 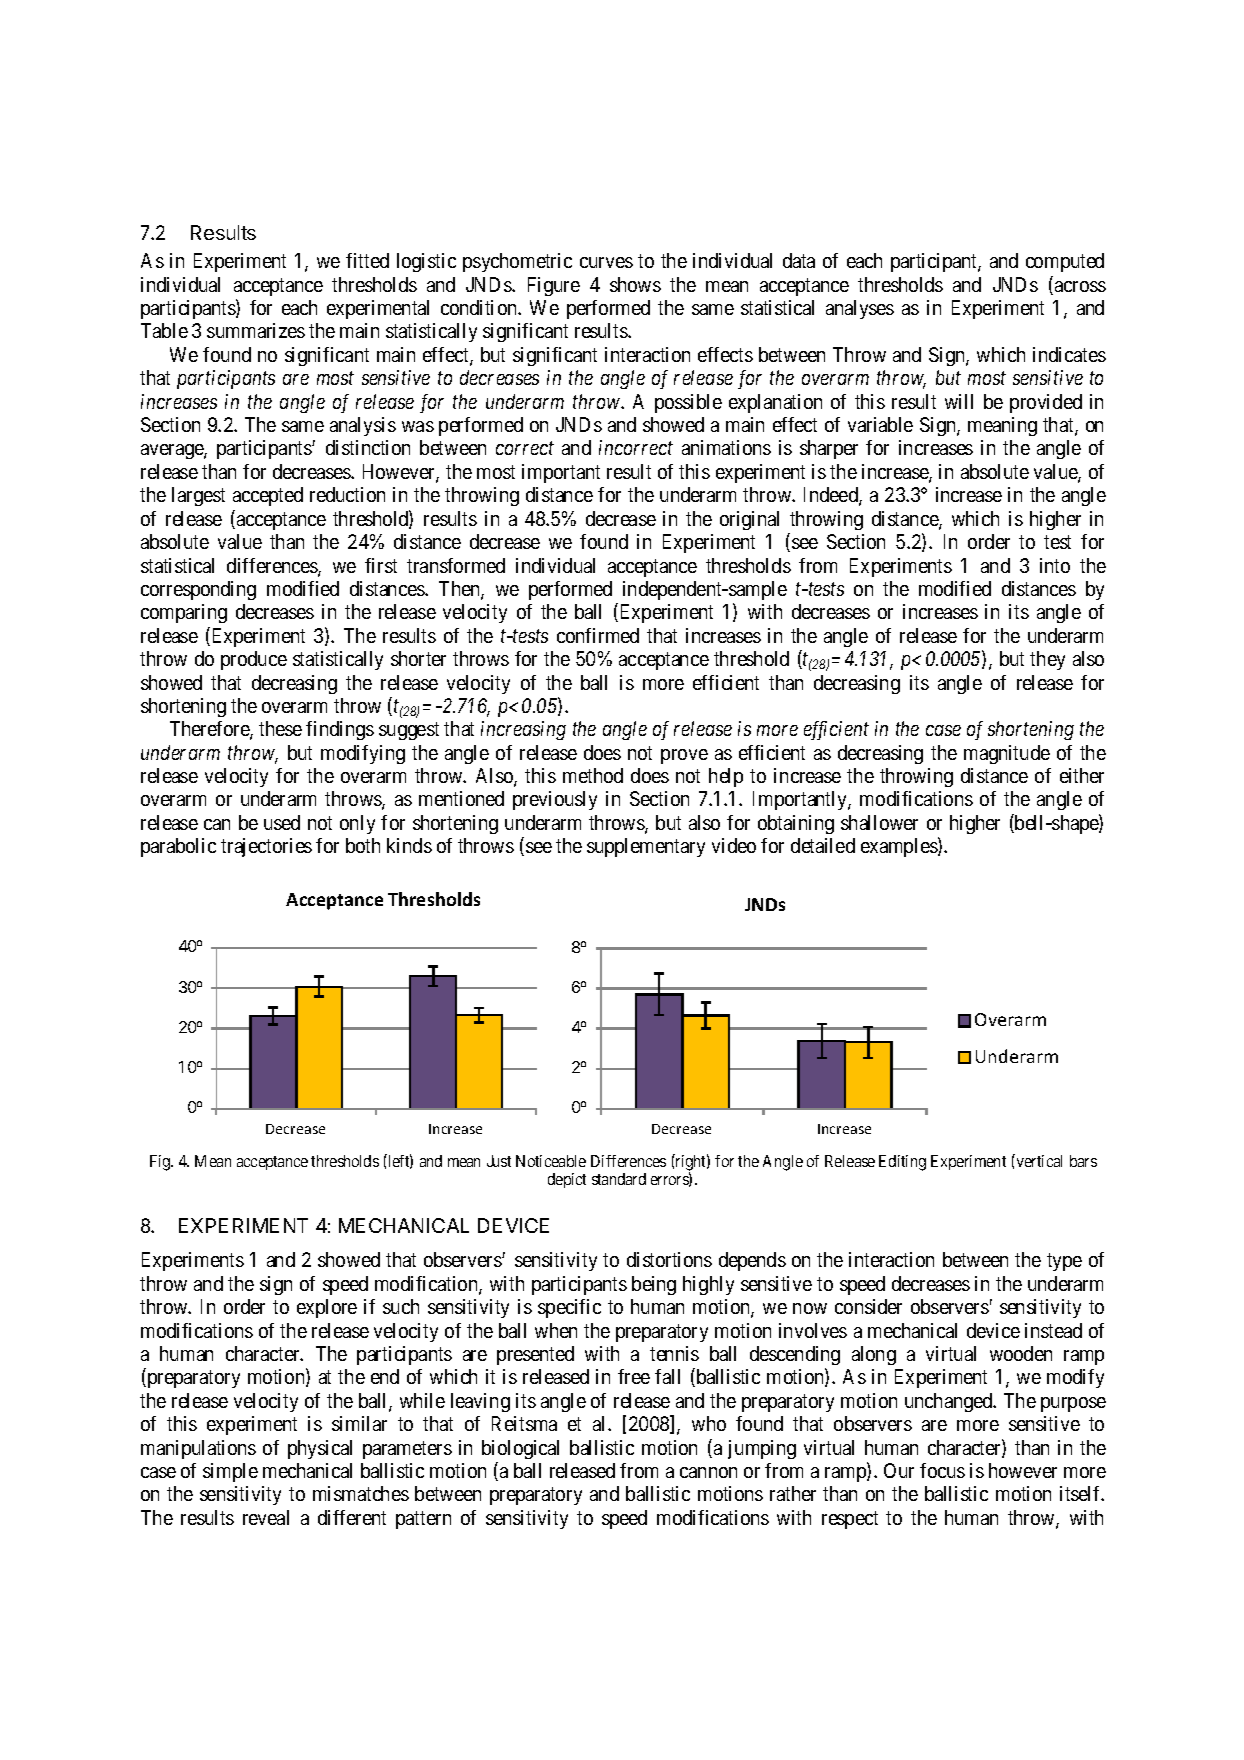 What do you see at coordinates (1065, 262) in the screenshot?
I see `computed` at bounding box center [1065, 262].
